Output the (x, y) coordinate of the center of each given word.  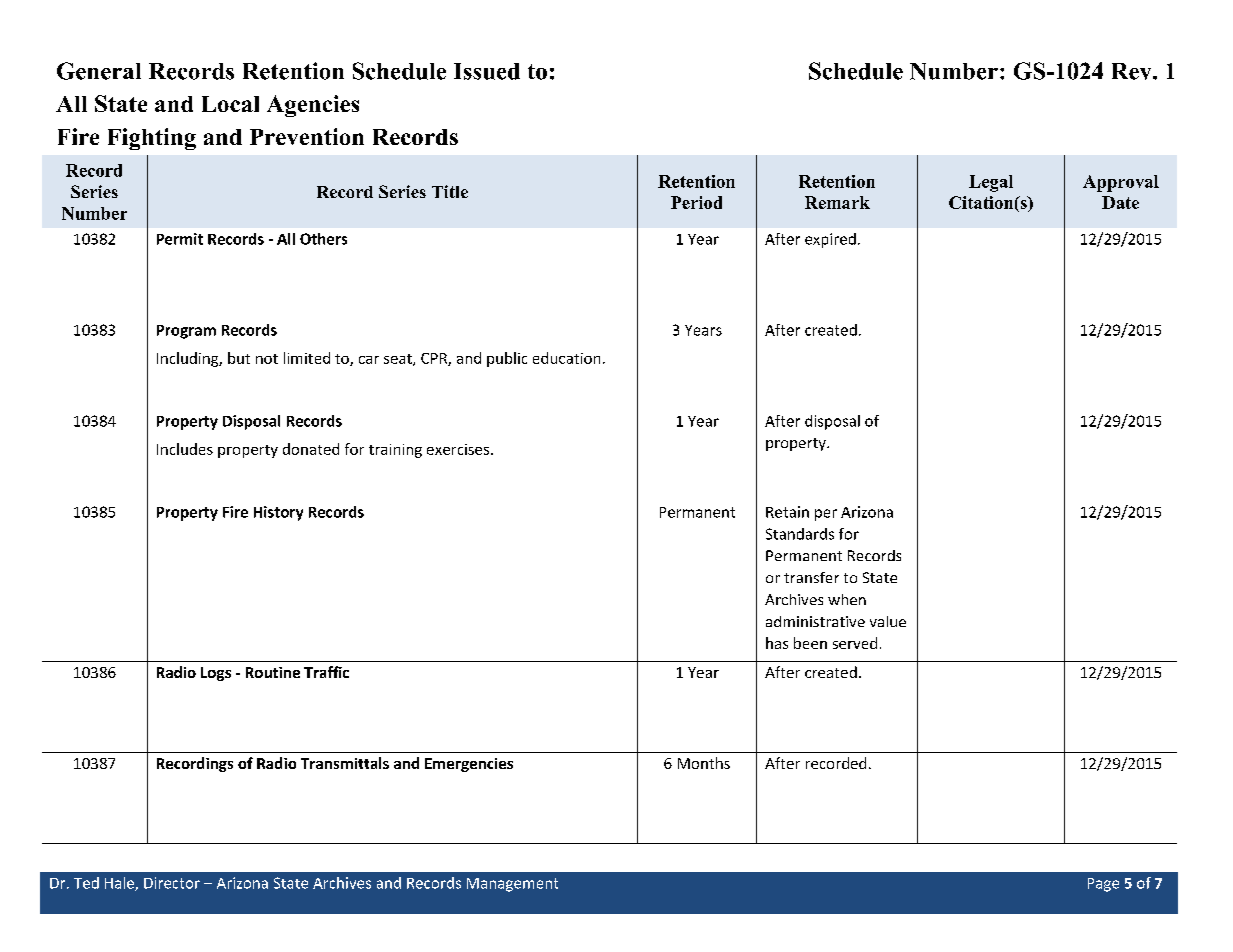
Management (512, 885)
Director (172, 883)
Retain (787, 512)
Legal (991, 183)
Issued (487, 71)
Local (230, 104)
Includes (185, 449)
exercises (459, 449)
